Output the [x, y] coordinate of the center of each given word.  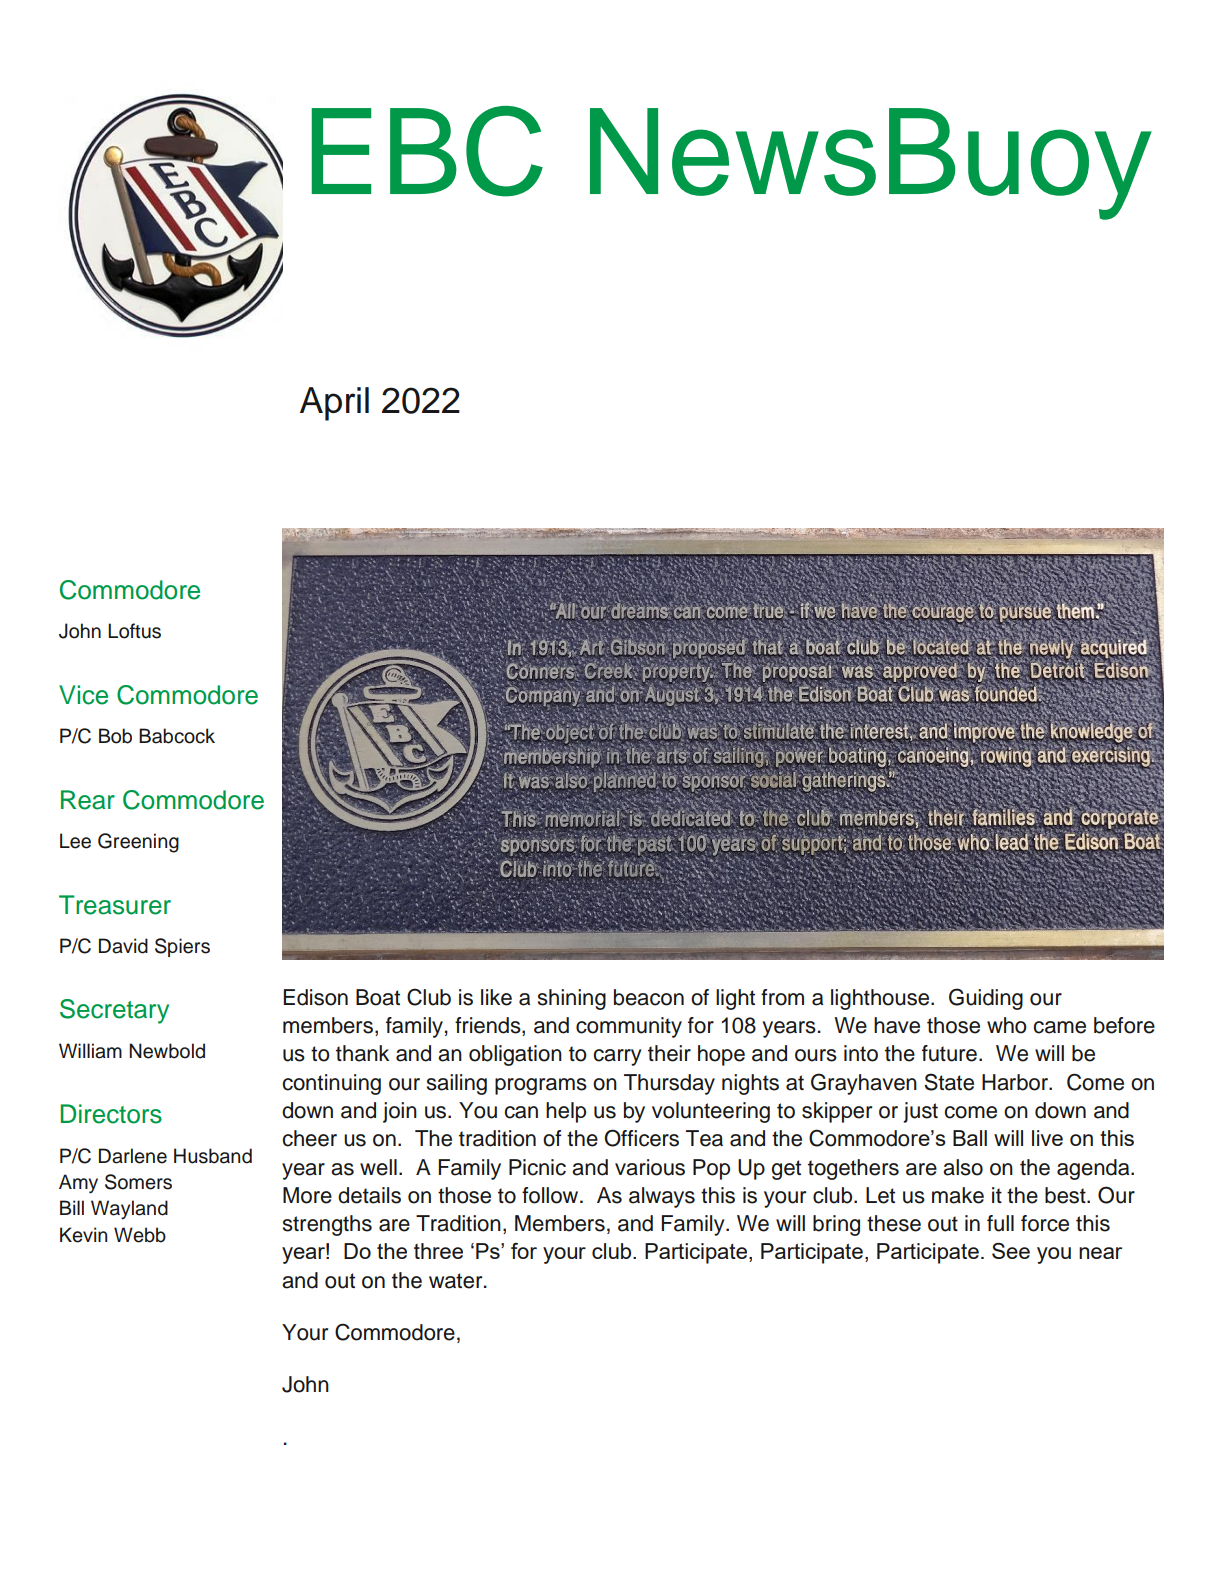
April [334, 404]
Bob [115, 736]
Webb [140, 1235]
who [1007, 1025]
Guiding [986, 999]
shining [572, 999]
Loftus [134, 631]
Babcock [177, 736]
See [1011, 1251]
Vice [83, 695]
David [123, 946]
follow [551, 1195]
